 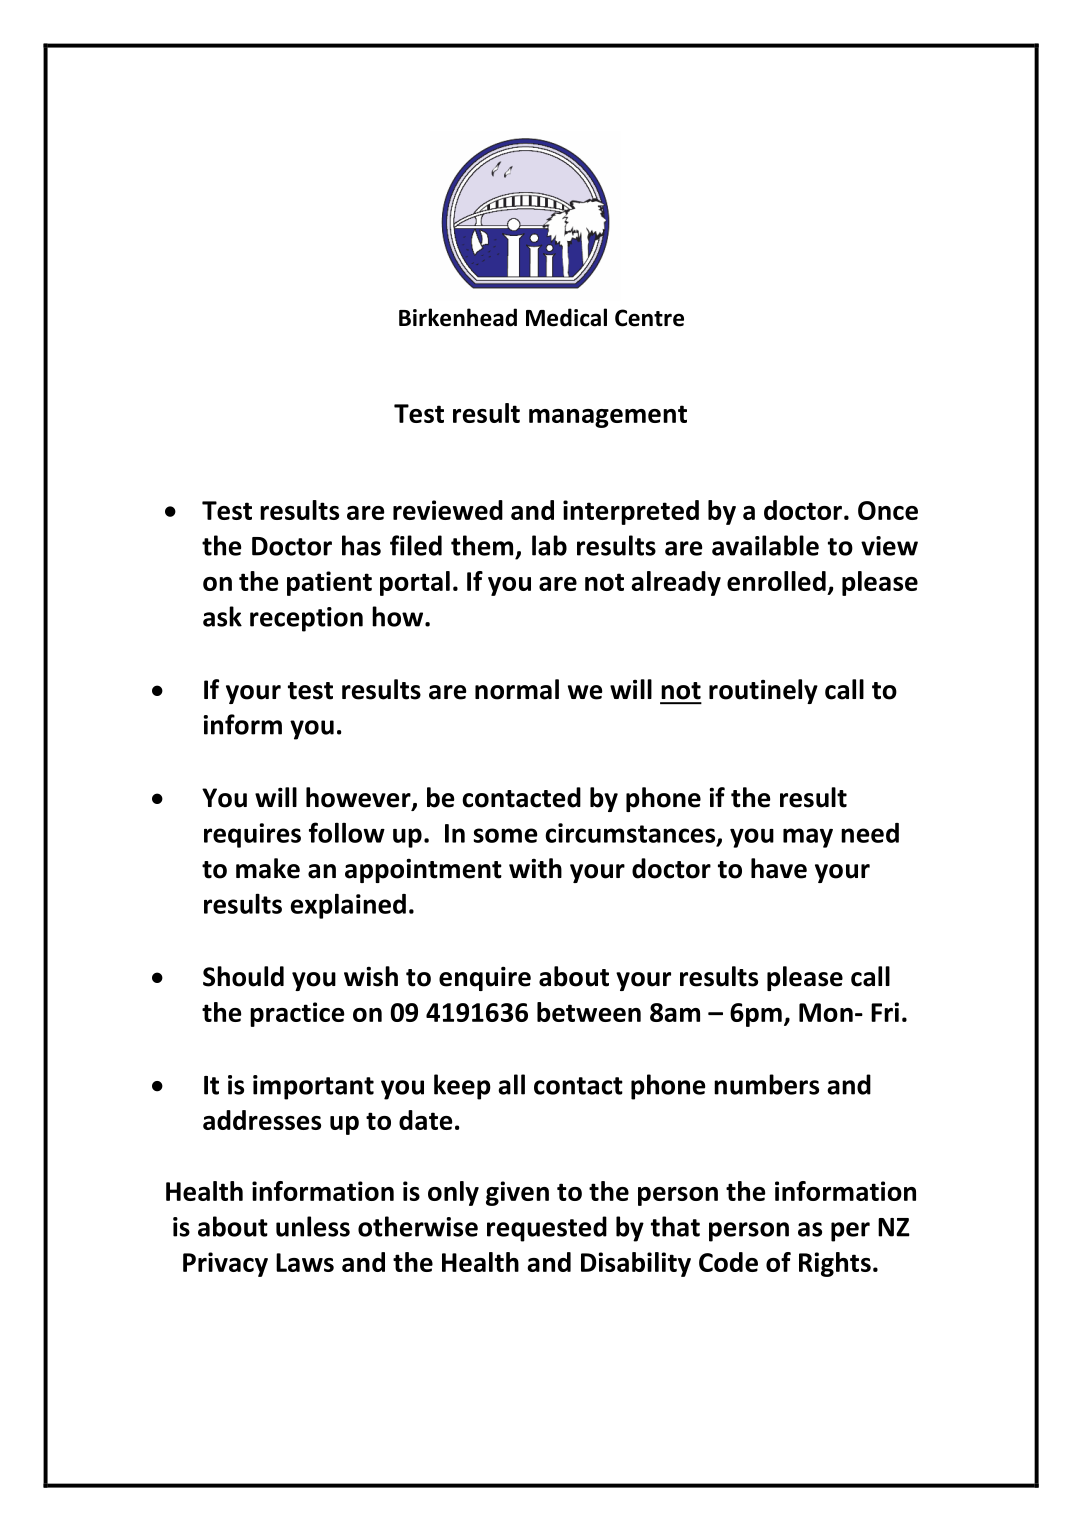 I want to click on between, so click(x=589, y=1012).
